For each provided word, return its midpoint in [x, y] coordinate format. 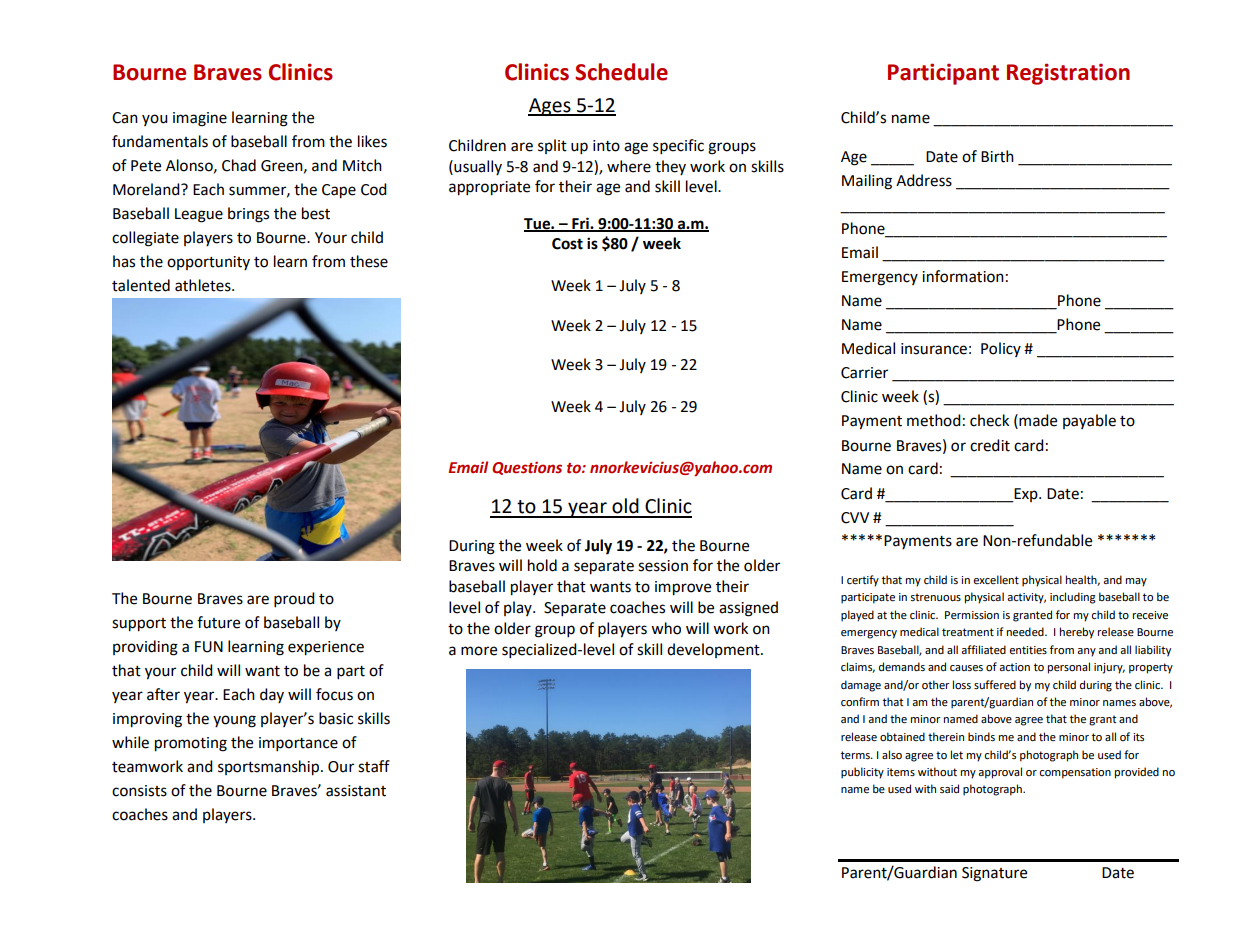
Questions [527, 468]
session [663, 566]
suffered [995, 685]
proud [294, 600]
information [963, 276]
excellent [996, 580]
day [272, 695]
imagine [200, 119]
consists [139, 791]
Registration [1068, 74]
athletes [204, 285]
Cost [567, 244]
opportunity [208, 263]
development [714, 650]
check [989, 420]
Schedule [621, 72]
